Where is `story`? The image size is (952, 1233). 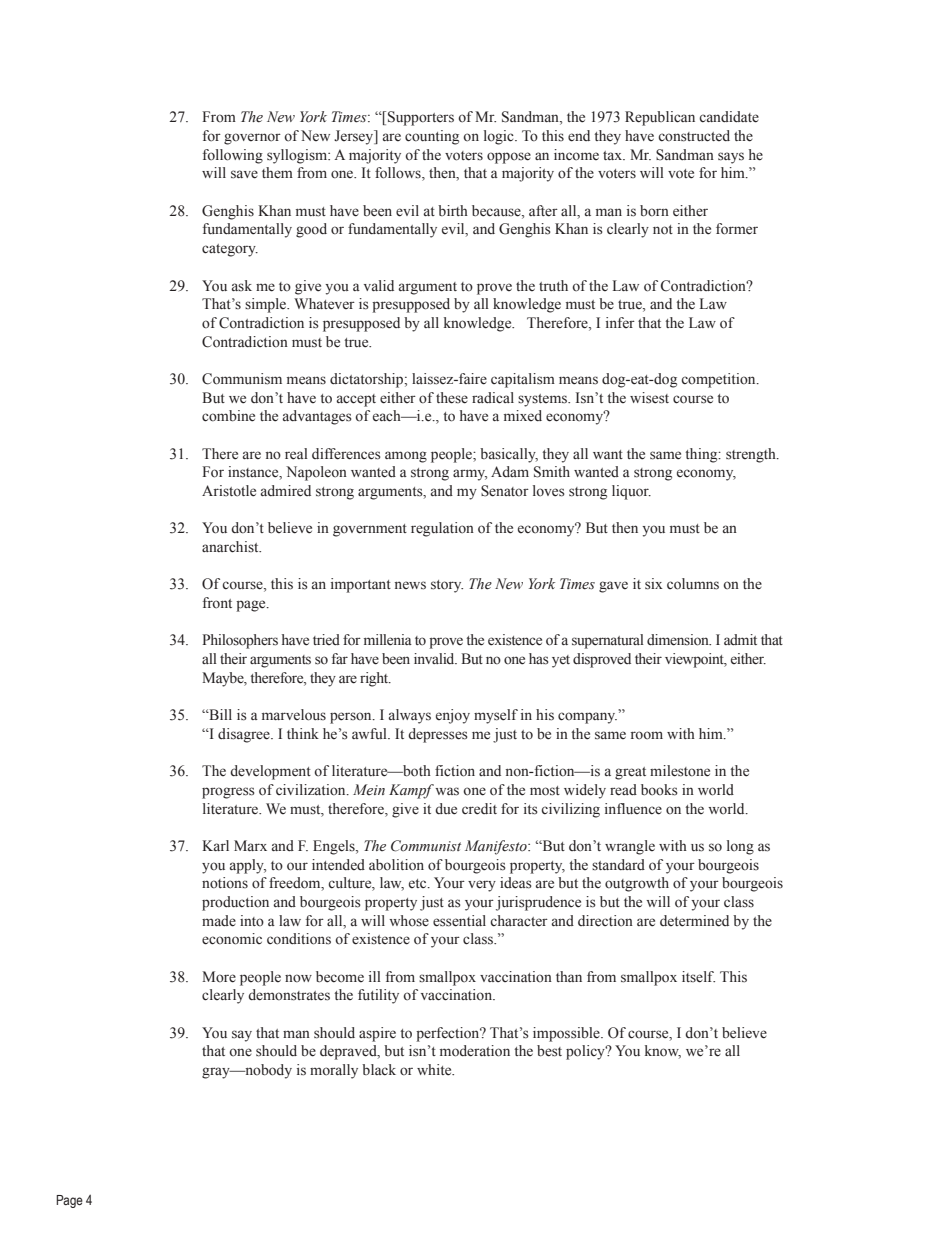
story is located at coordinates (447, 586).
